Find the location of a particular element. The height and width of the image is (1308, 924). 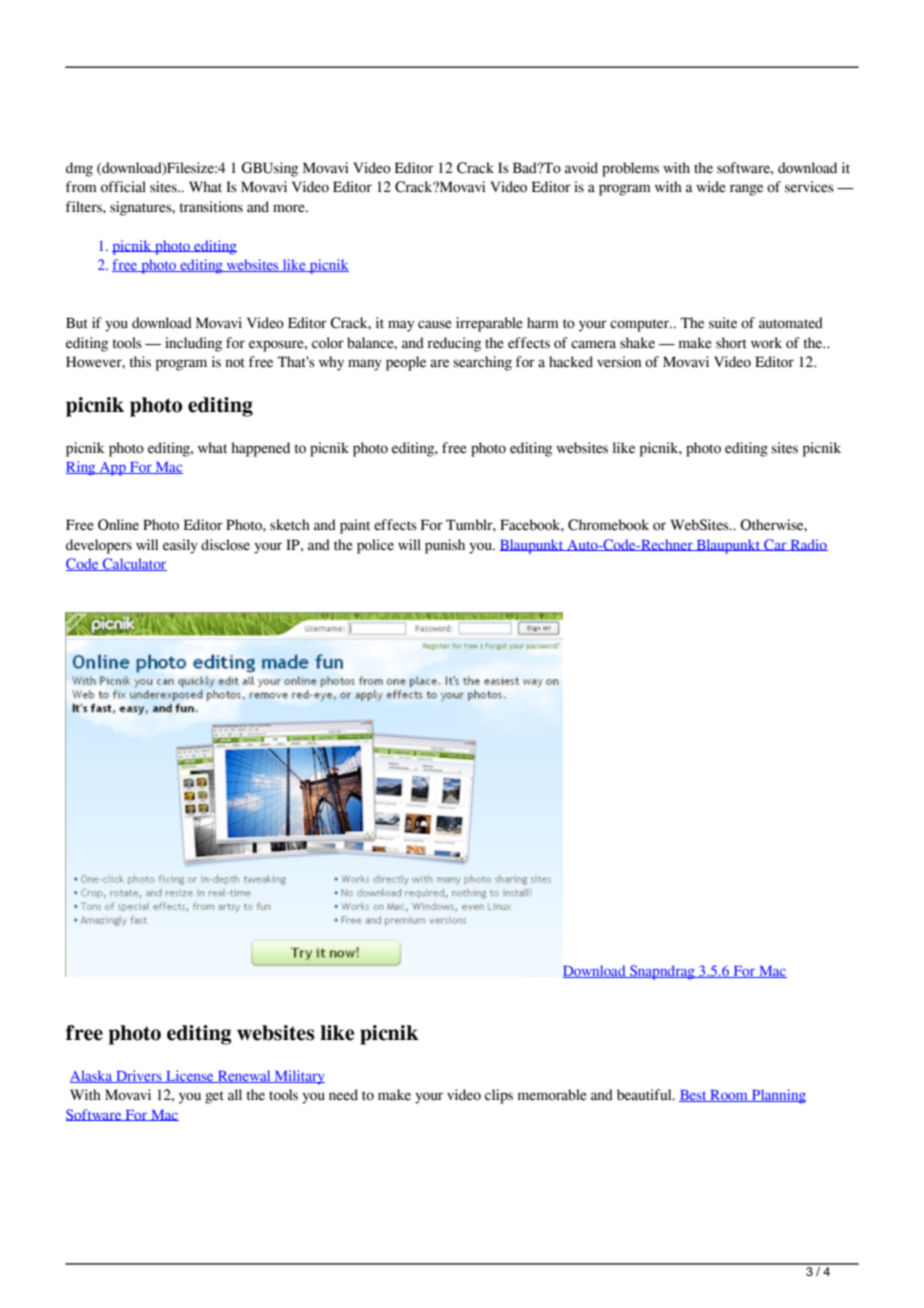

official is located at coordinates (123, 187).
